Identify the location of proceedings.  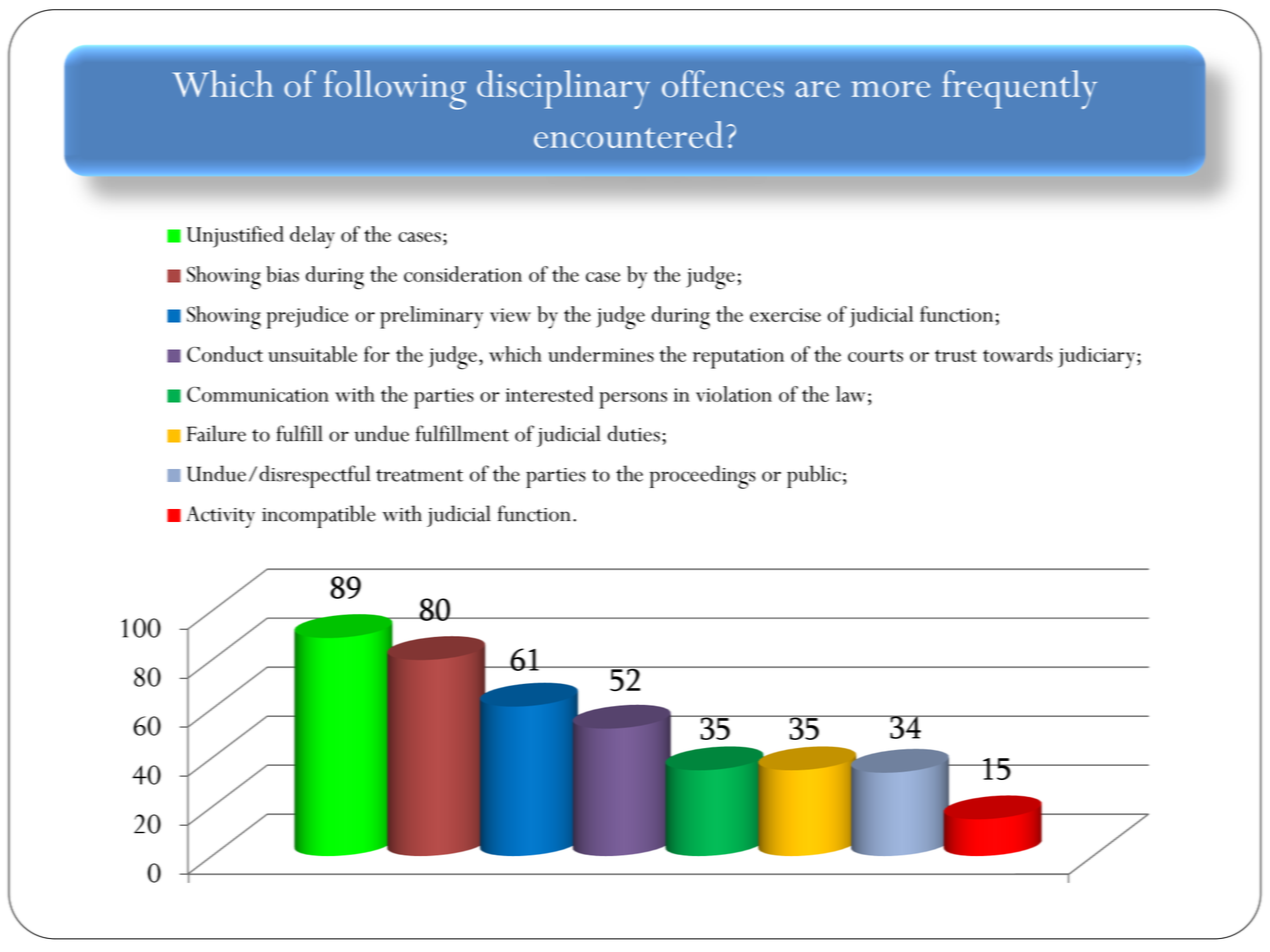
(703, 477).
